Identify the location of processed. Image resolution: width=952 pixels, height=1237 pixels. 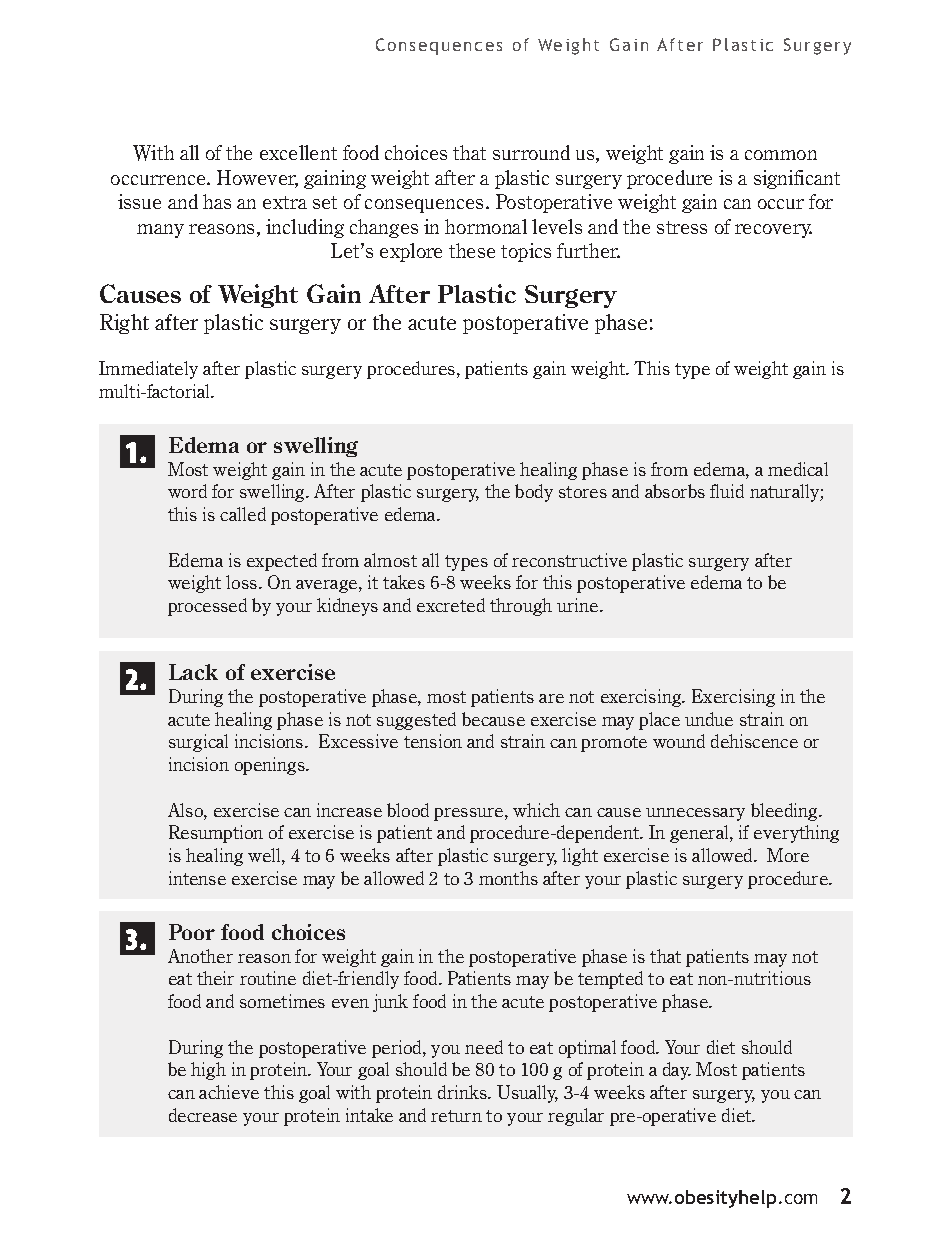
(207, 607).
